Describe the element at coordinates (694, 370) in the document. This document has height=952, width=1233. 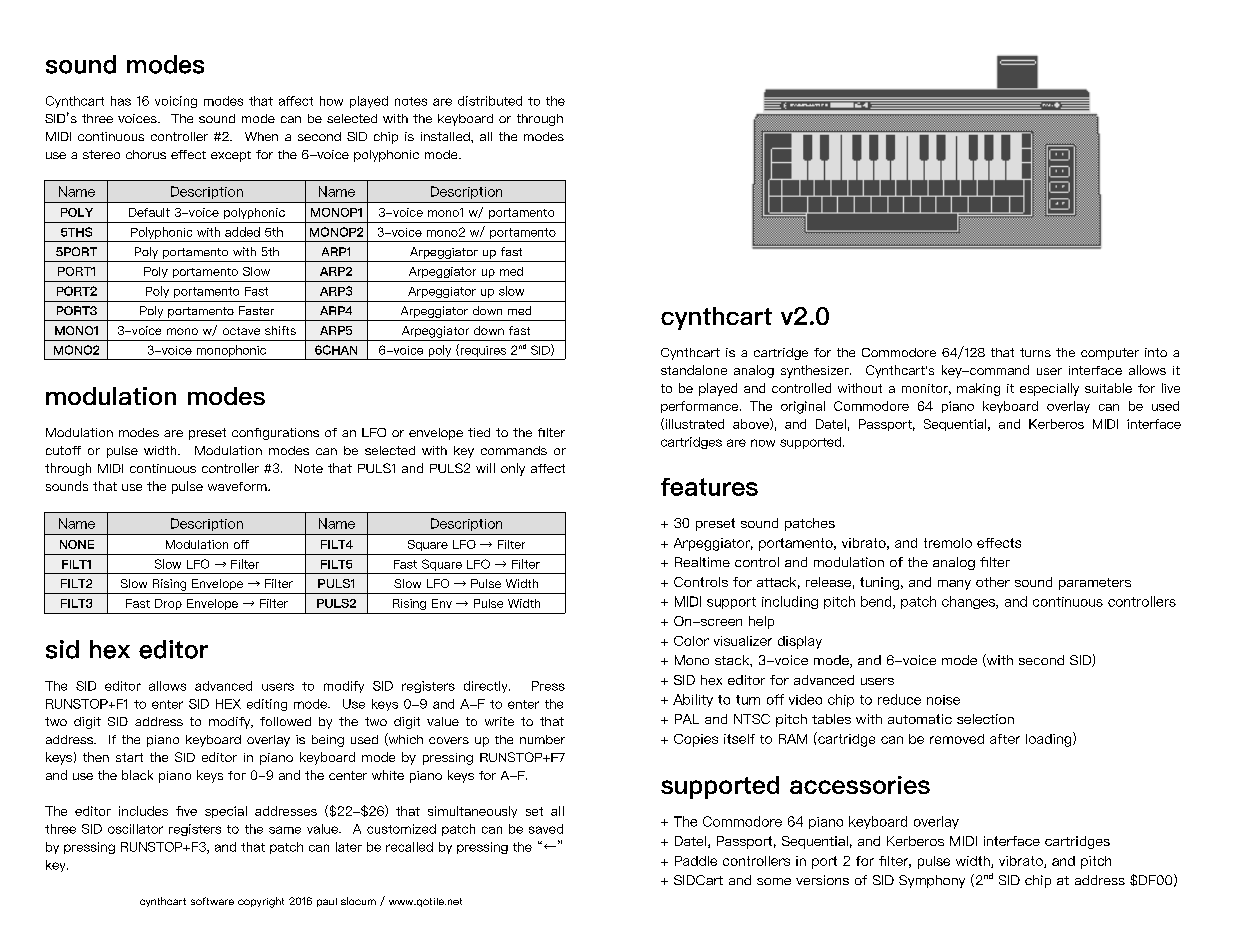
I see `standalone` at that location.
